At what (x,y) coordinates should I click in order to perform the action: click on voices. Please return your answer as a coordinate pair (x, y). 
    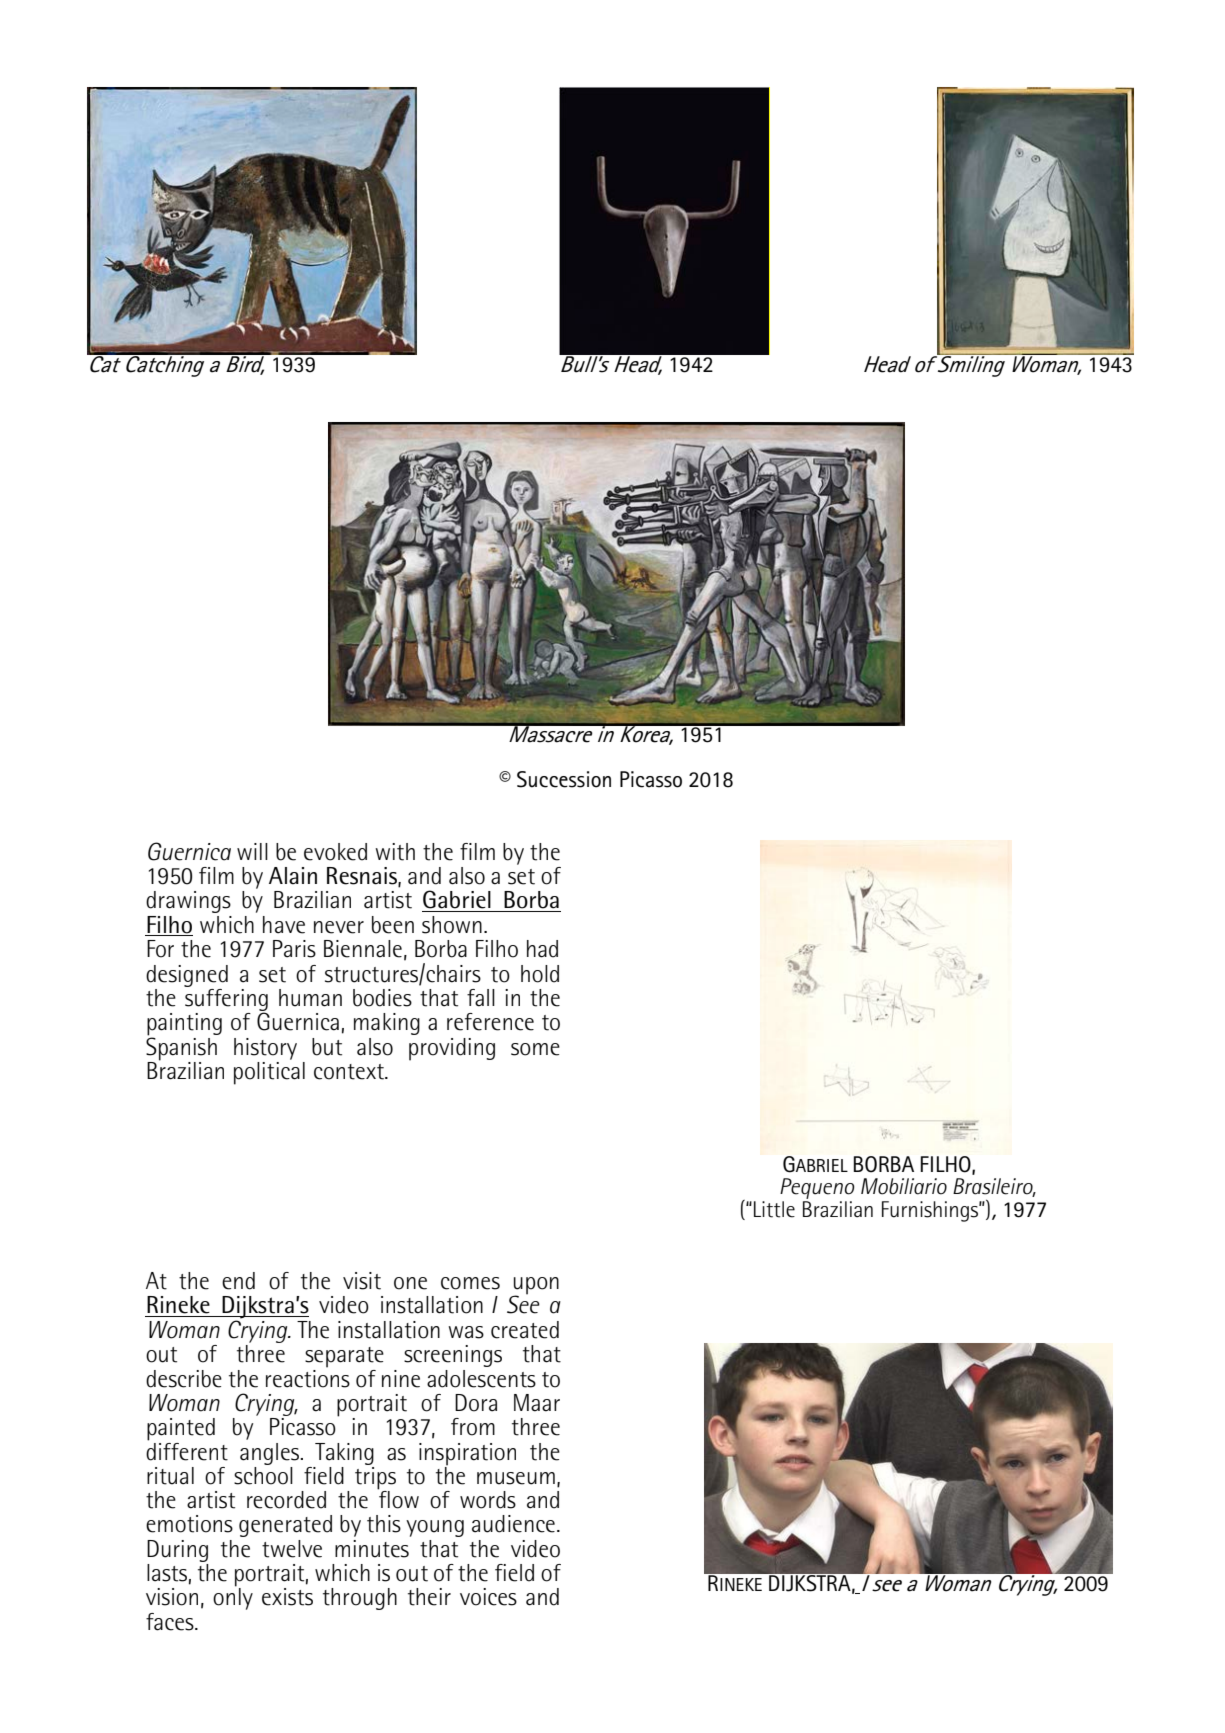
    Looking at the image, I should click on (488, 1597).
